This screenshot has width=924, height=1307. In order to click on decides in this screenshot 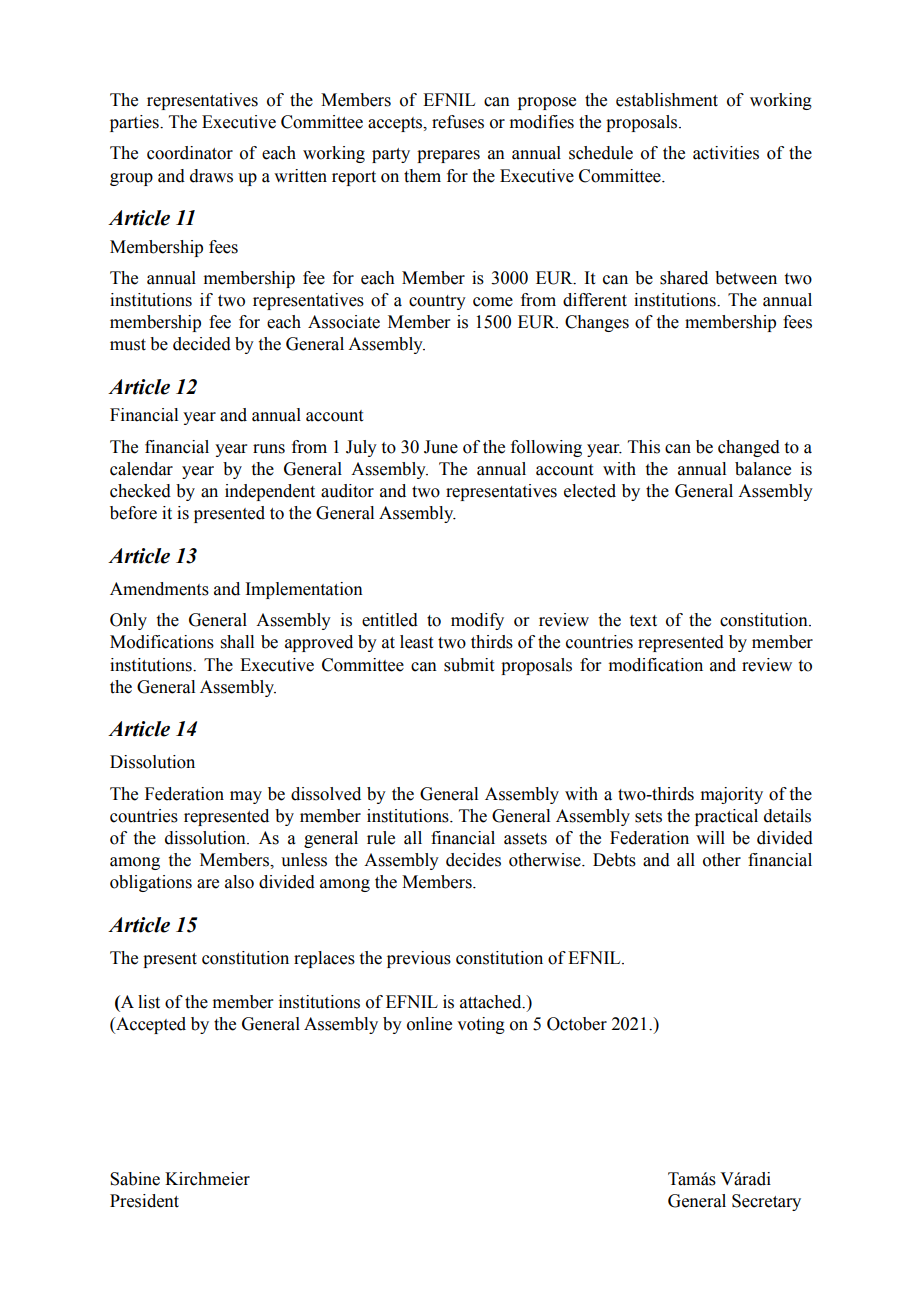, I will do `click(473, 860)`.
